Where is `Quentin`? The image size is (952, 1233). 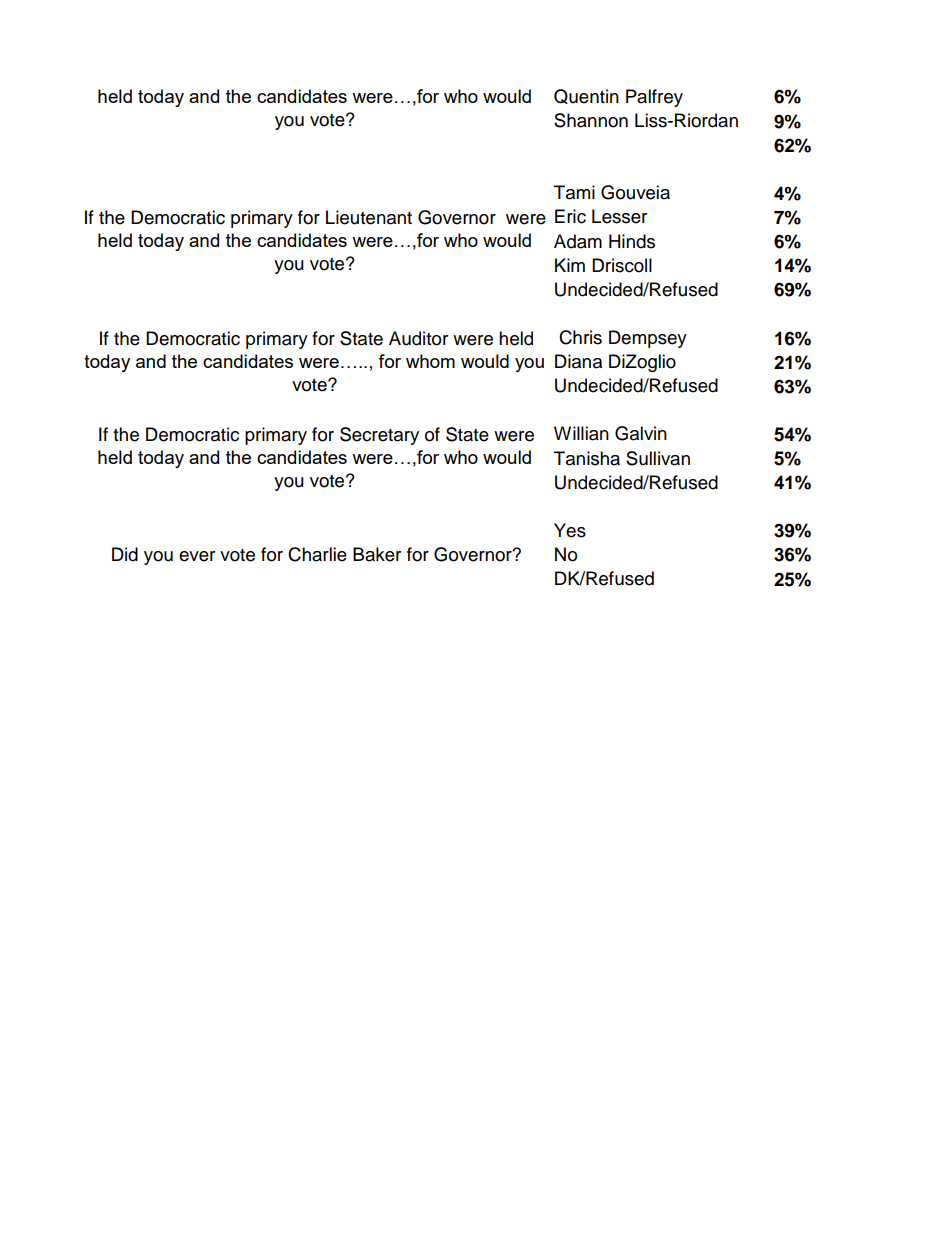
Quentin is located at coordinates (586, 96).
